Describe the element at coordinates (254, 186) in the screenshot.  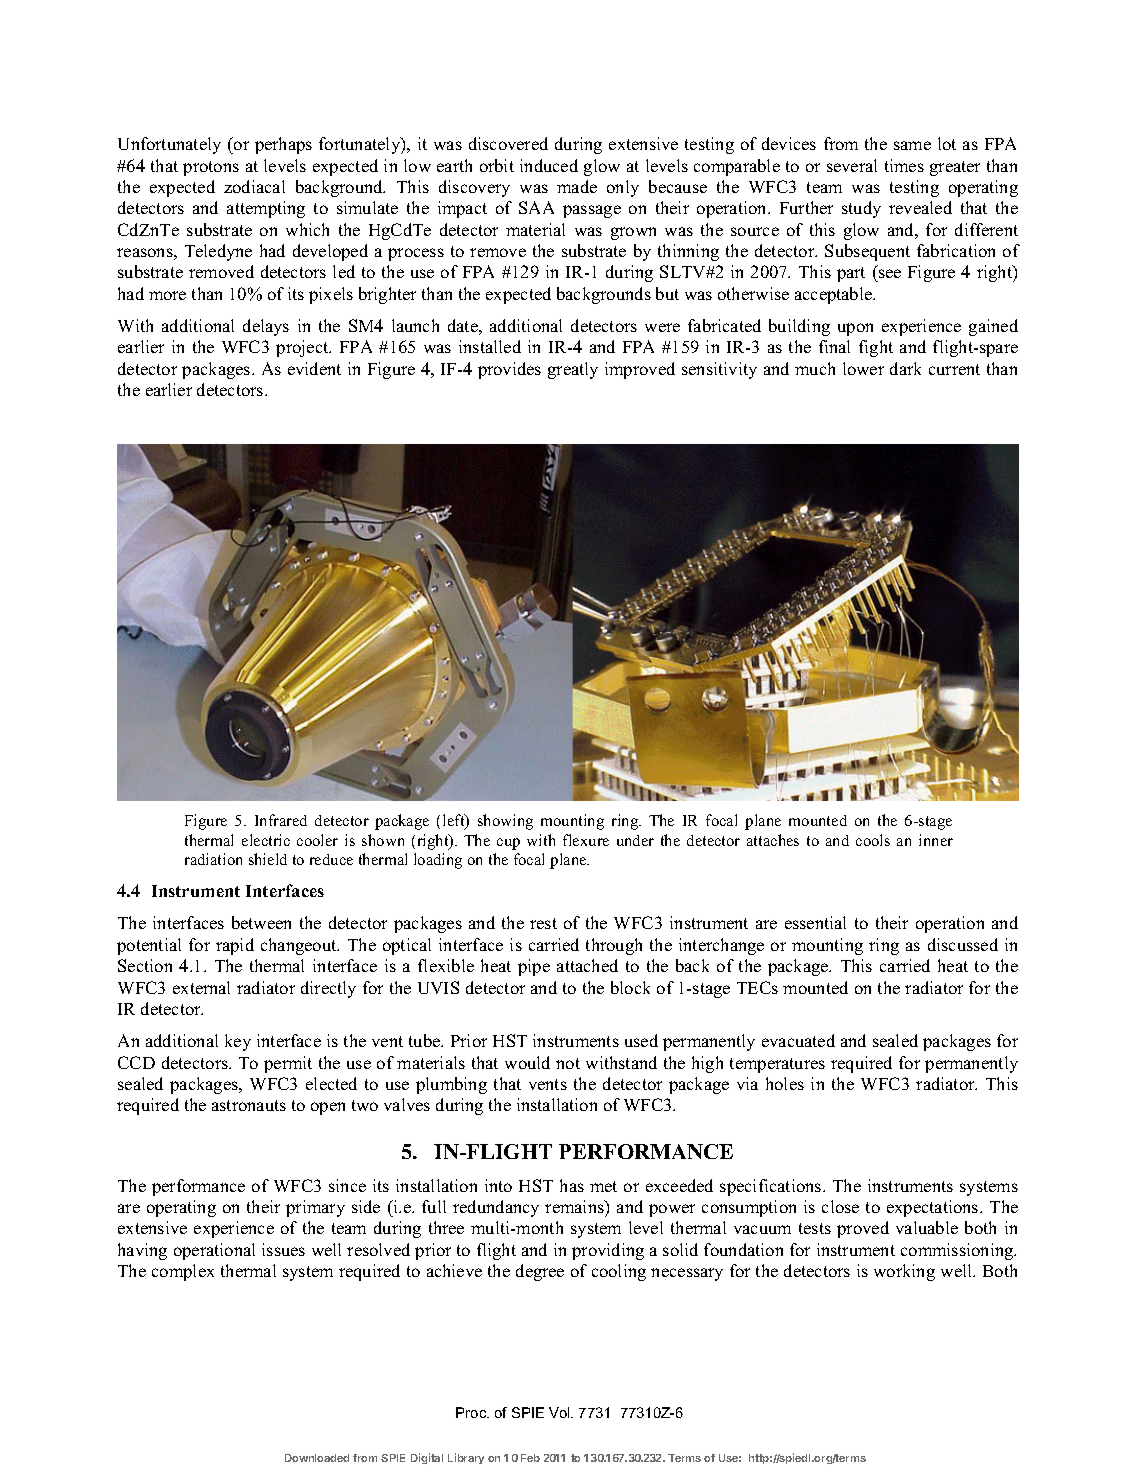
I see `zodiacal` at that location.
